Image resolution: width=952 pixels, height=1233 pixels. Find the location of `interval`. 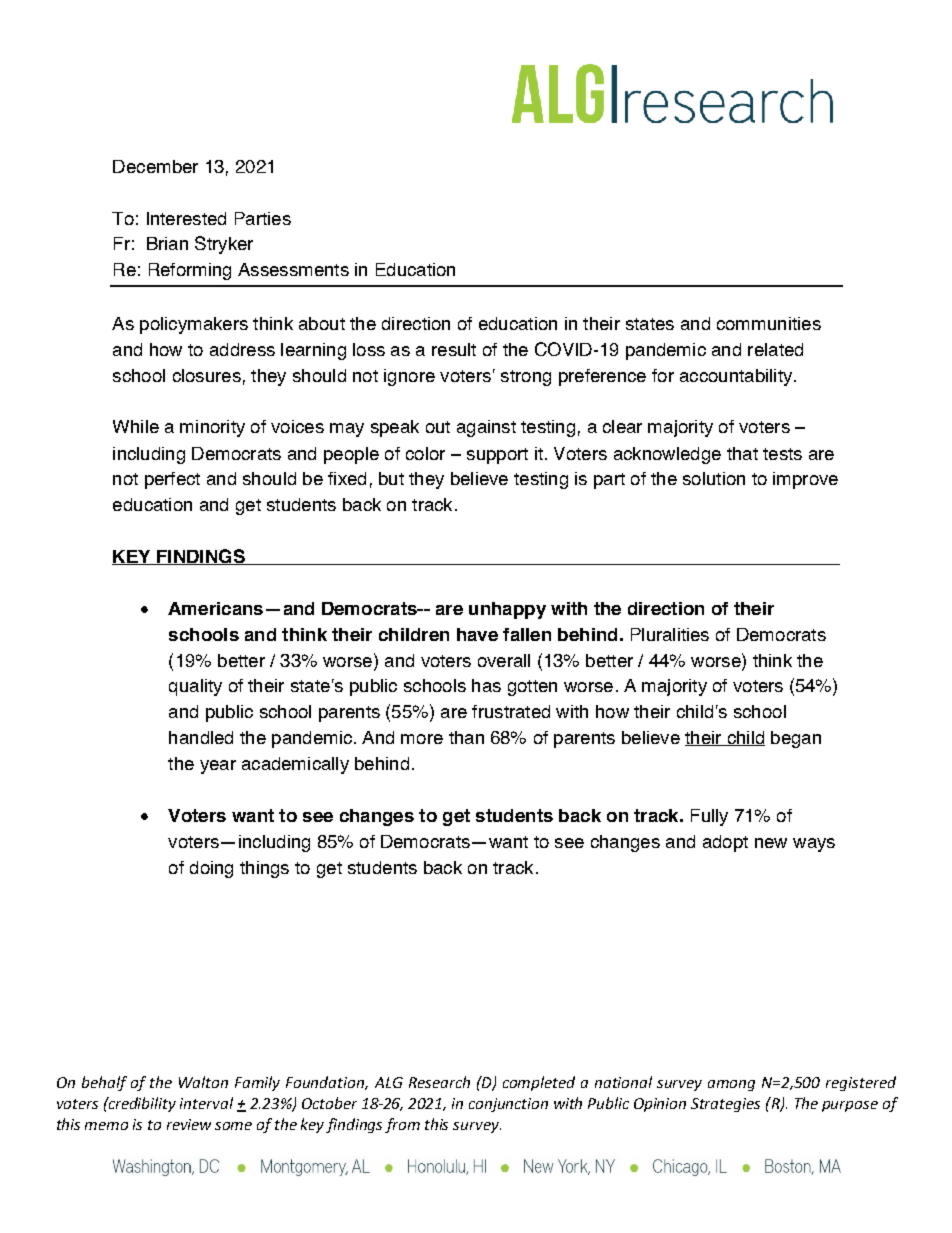

interval is located at coordinates (206, 1103).
